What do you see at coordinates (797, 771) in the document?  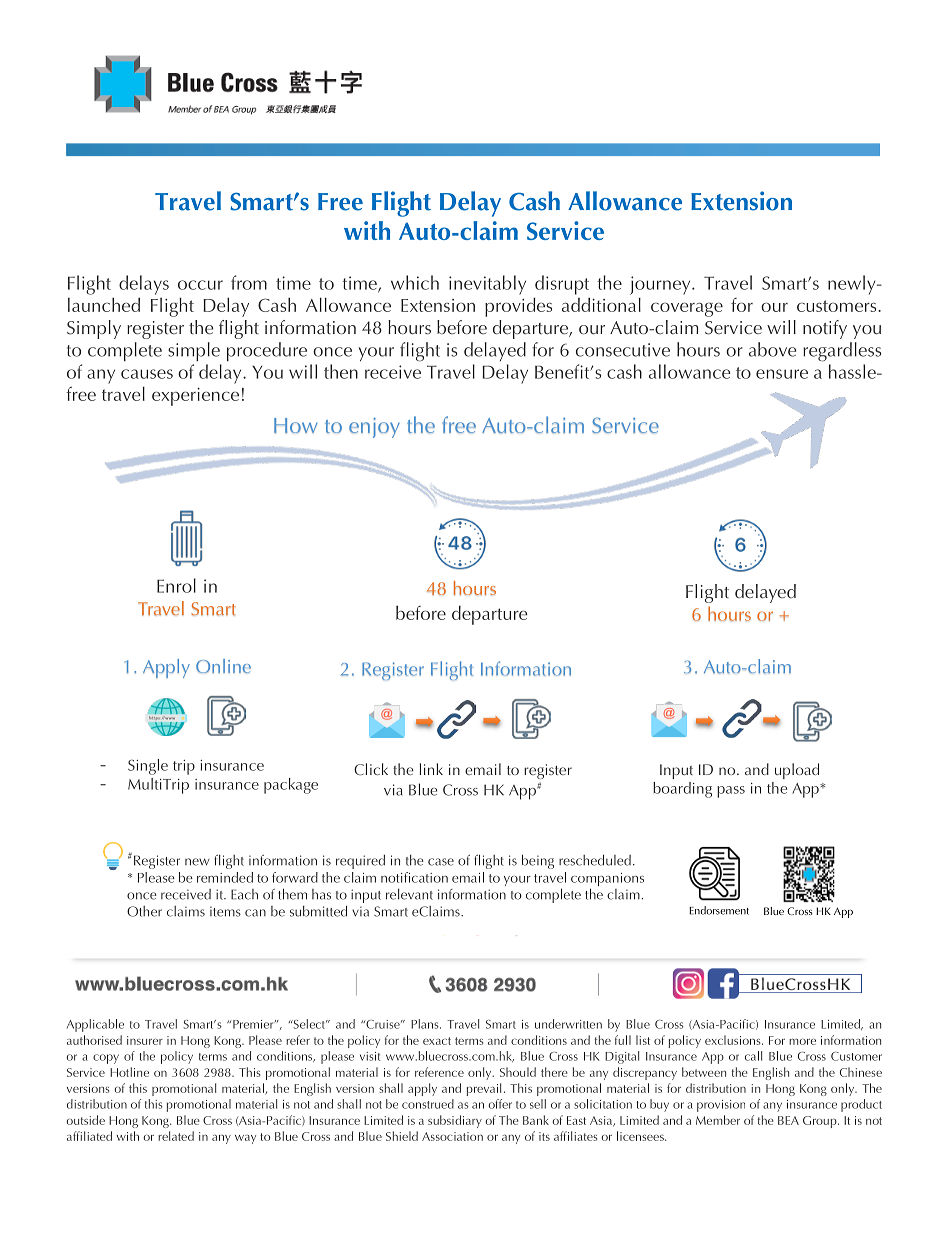 I see `upload` at bounding box center [797, 771].
